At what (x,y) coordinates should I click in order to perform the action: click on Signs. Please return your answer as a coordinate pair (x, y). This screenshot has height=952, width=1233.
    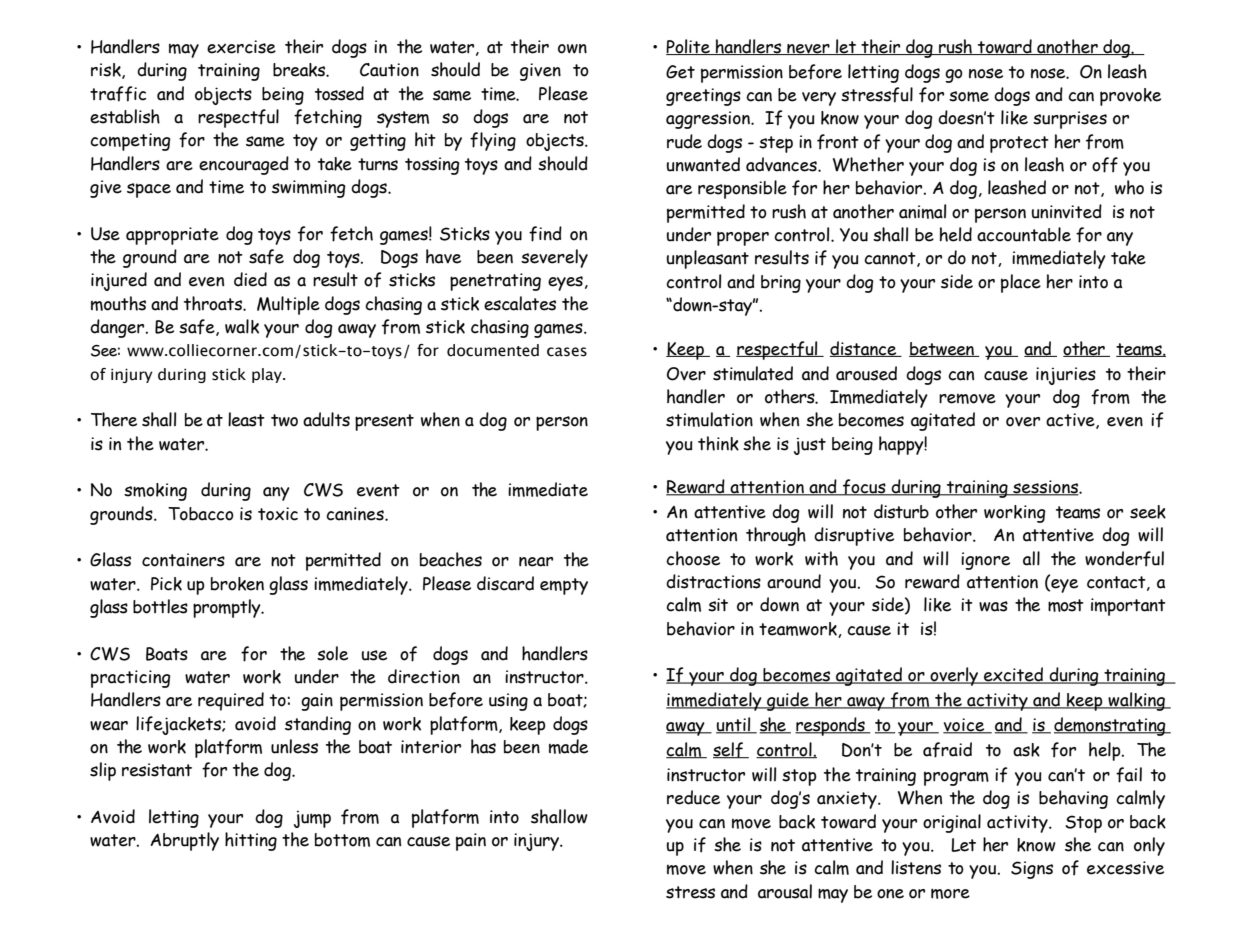
    Looking at the image, I should click on (1032, 870).
